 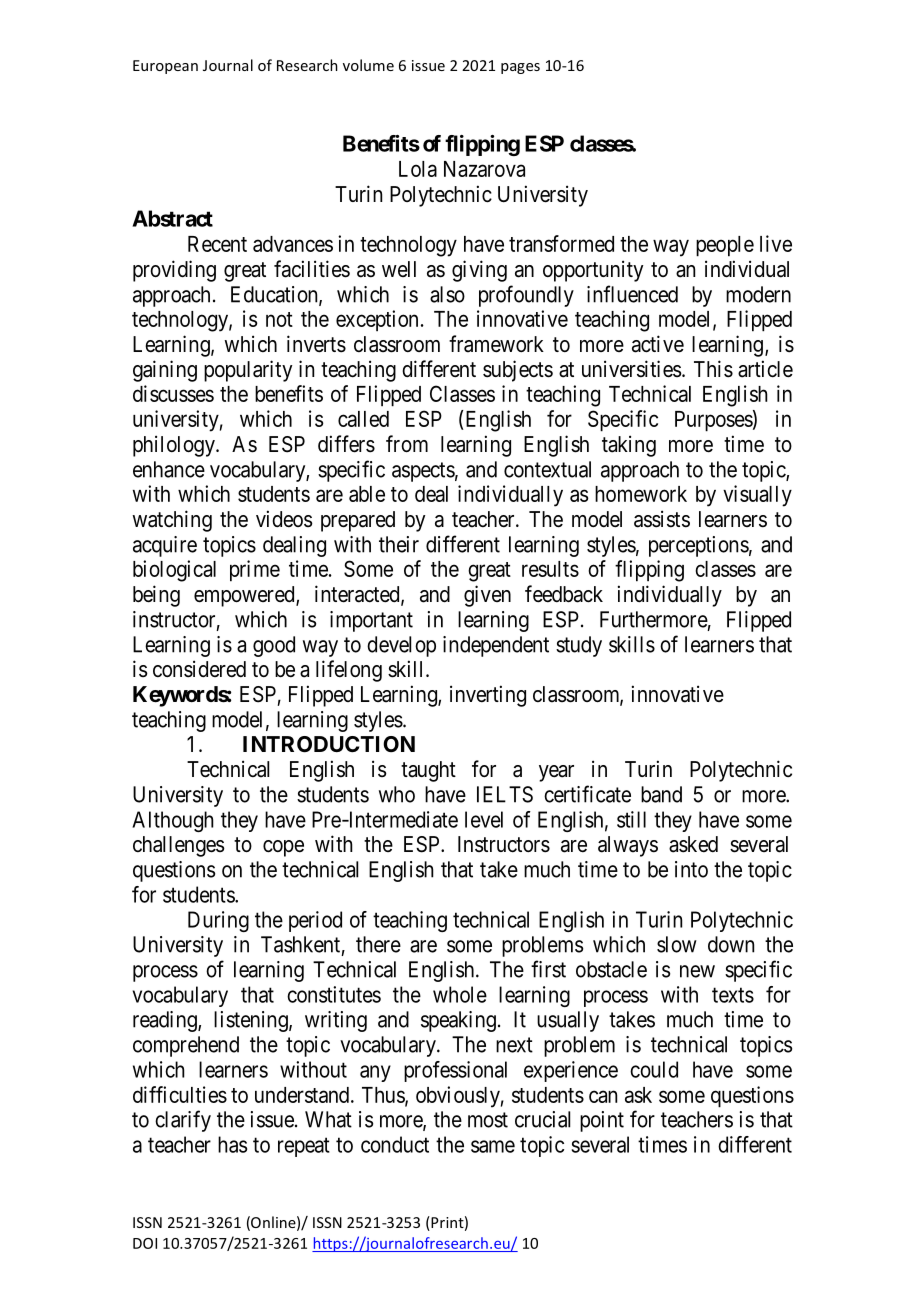 I want to click on European, so click(x=165, y=67).
